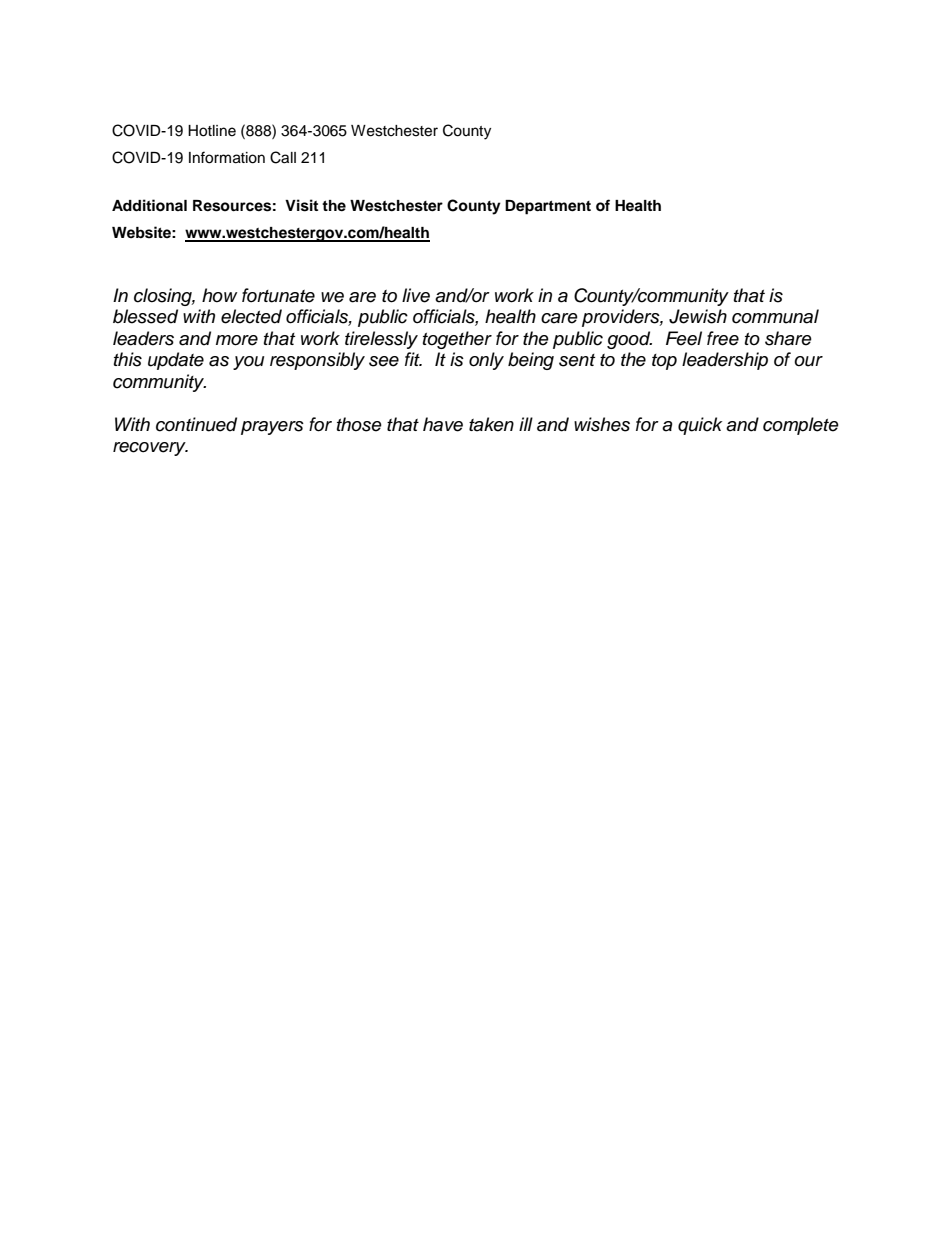  Describe the element at coordinates (283, 157) in the screenshot. I see `Call` at that location.
